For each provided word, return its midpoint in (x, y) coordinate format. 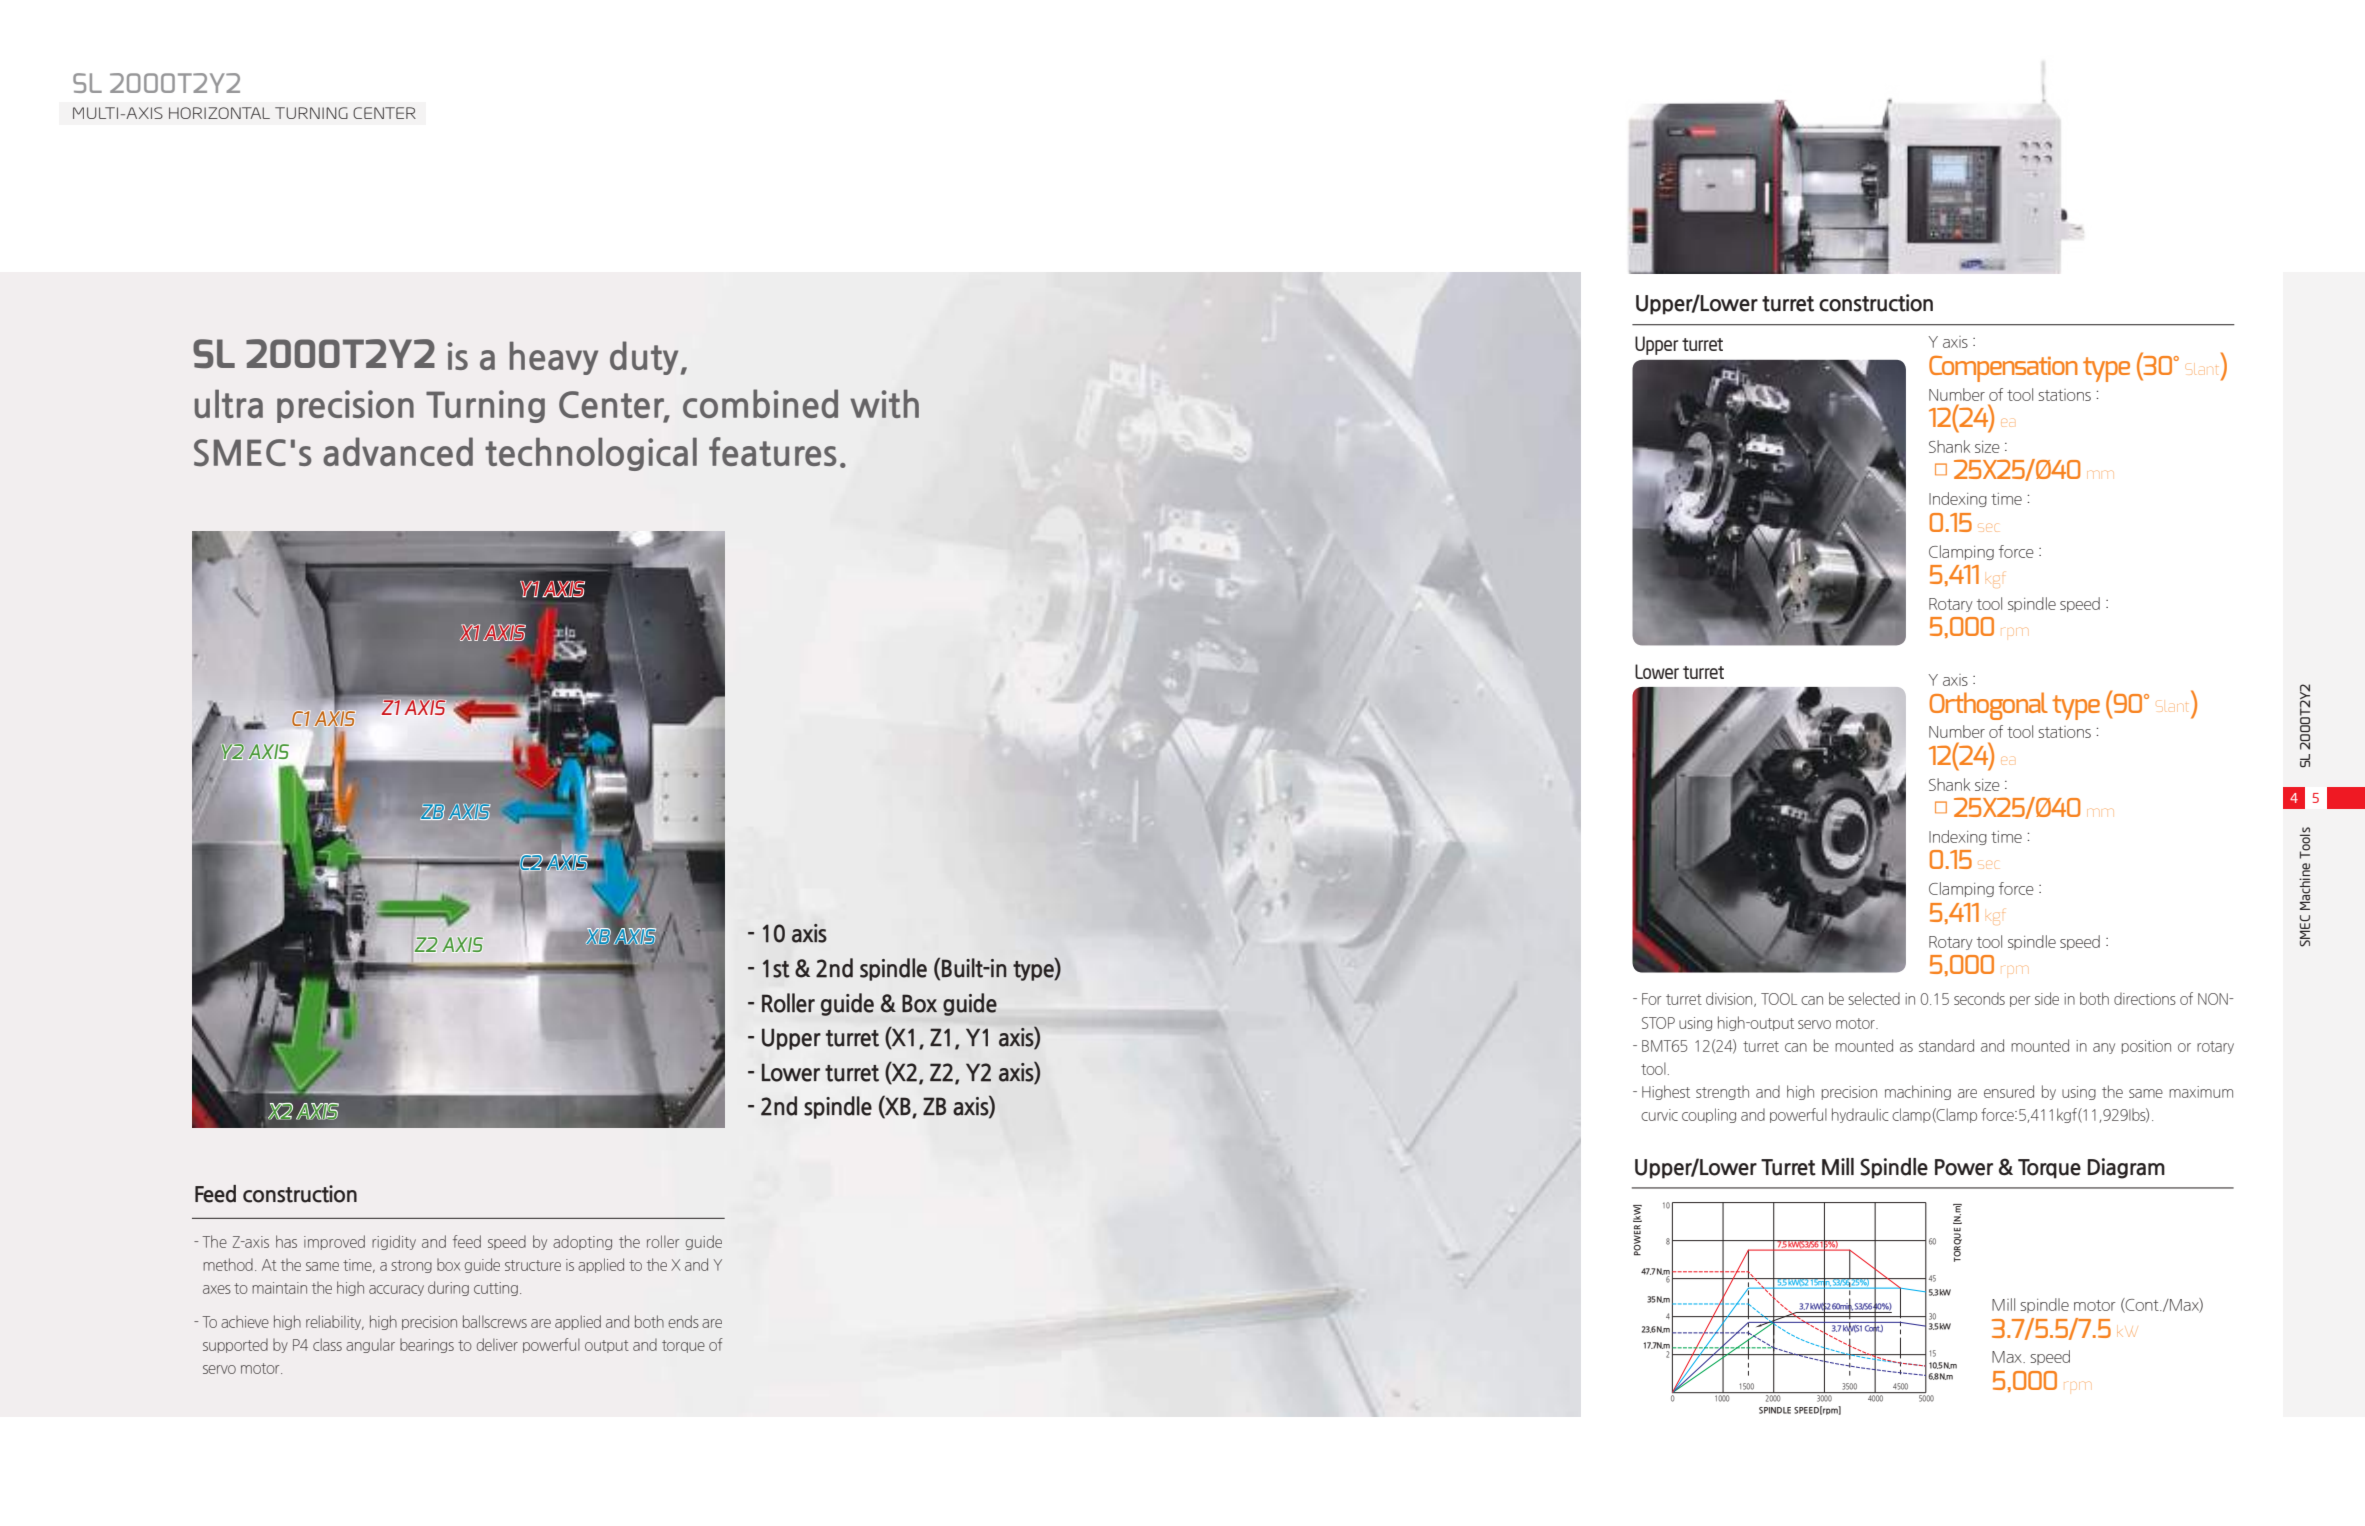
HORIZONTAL (219, 113)
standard (1946, 1045)
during (448, 1288)
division (1730, 999)
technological (591, 454)
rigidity (394, 1242)
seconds (1979, 998)
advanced (398, 451)
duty (644, 358)
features (773, 451)
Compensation (2003, 369)
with (884, 403)
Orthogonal (1988, 706)
